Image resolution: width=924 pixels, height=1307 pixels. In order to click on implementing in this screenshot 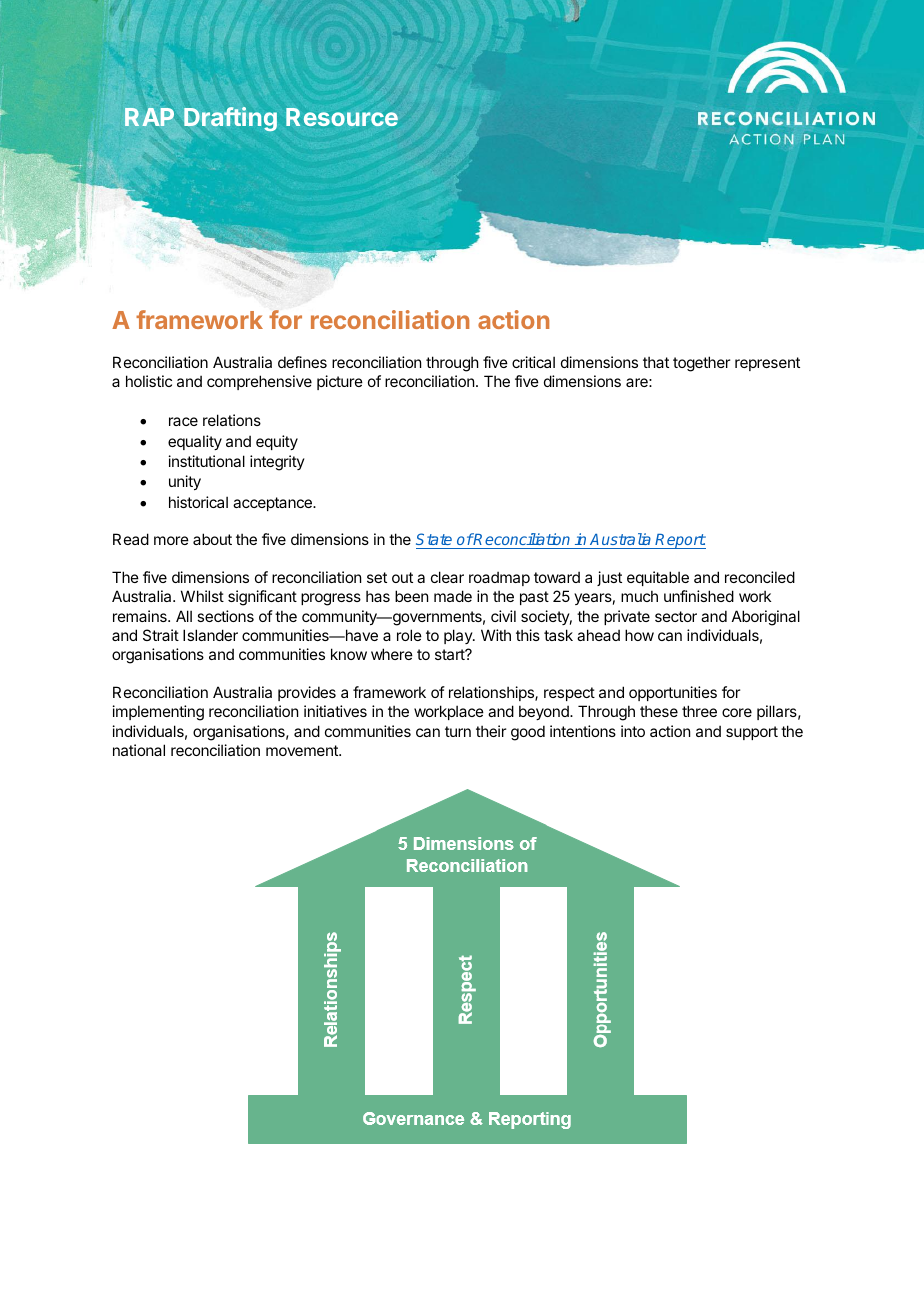, I will do `click(158, 713)`.
